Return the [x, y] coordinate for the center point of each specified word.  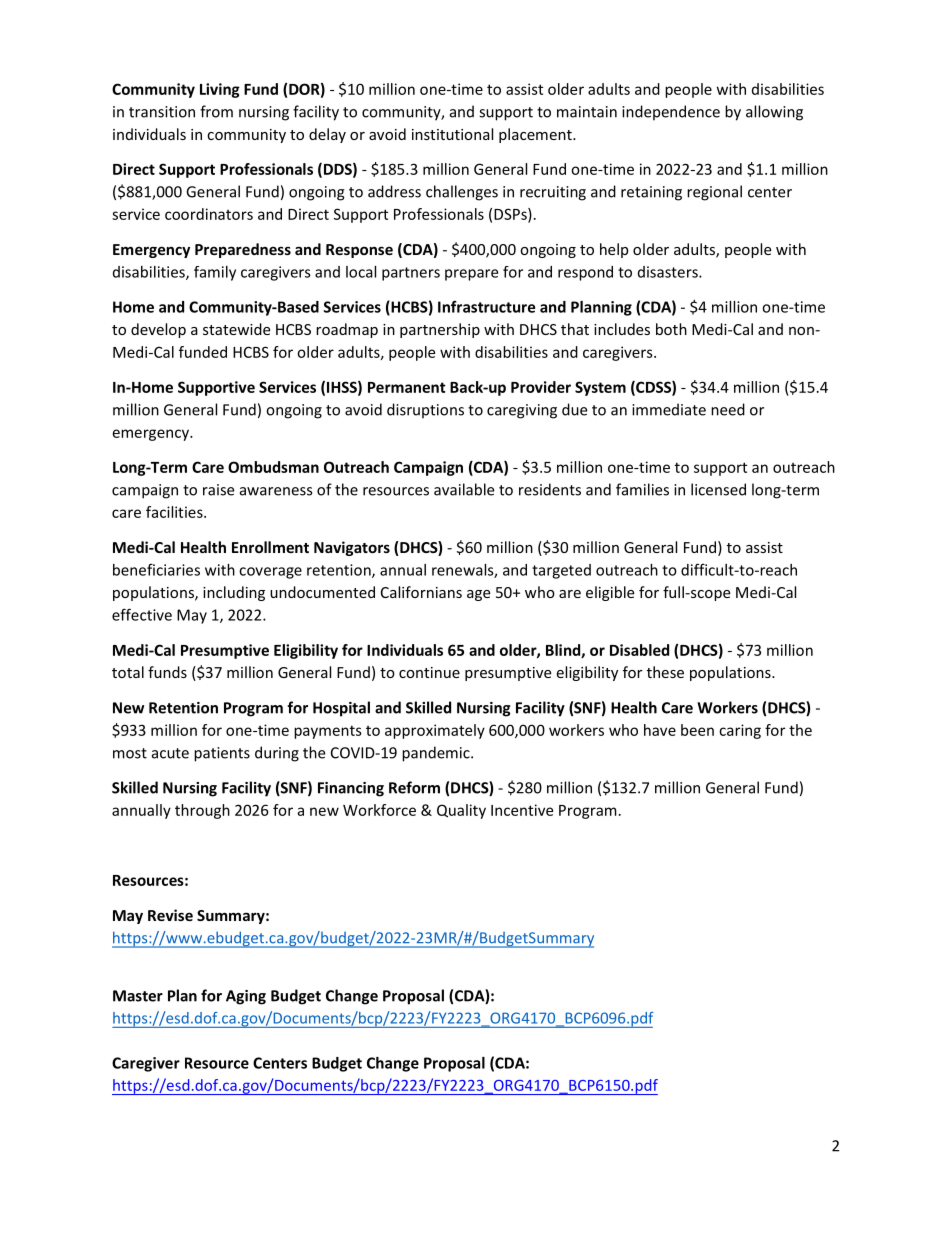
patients [222, 754]
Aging [246, 997]
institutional [452, 134]
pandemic [437, 754]
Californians [421, 592]
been [697, 730]
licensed [718, 489]
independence [671, 113]
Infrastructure [486, 307]
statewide [236, 329]
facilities [175, 512]
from [216, 111]
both [671, 329]
